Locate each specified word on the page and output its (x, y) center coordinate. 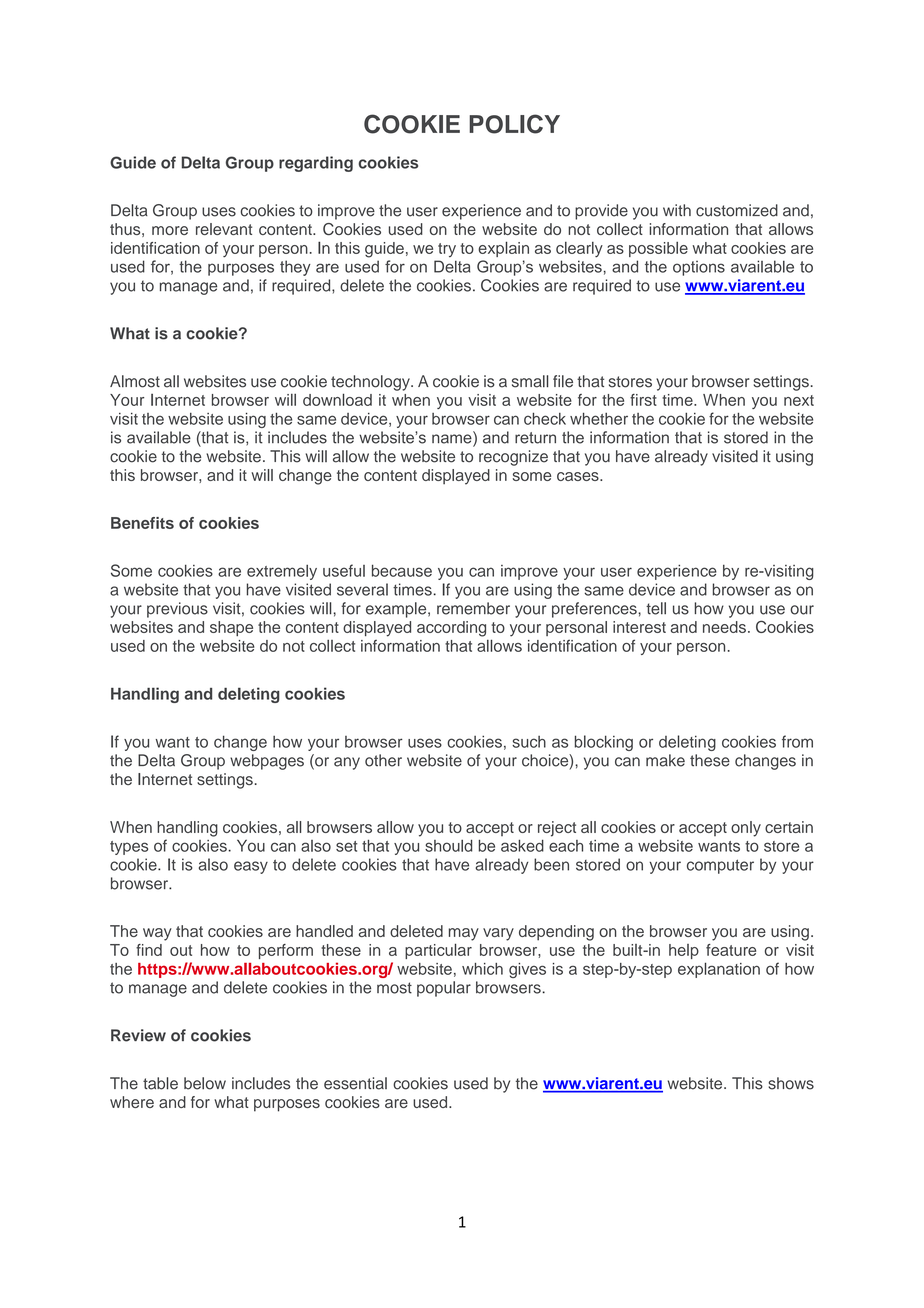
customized (737, 210)
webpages (267, 762)
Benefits (142, 523)
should (449, 845)
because (402, 570)
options (699, 268)
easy (251, 867)
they (295, 268)
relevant (224, 229)
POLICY (514, 124)
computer (720, 866)
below (205, 1083)
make (665, 760)
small (530, 381)
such (529, 742)
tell (656, 608)
